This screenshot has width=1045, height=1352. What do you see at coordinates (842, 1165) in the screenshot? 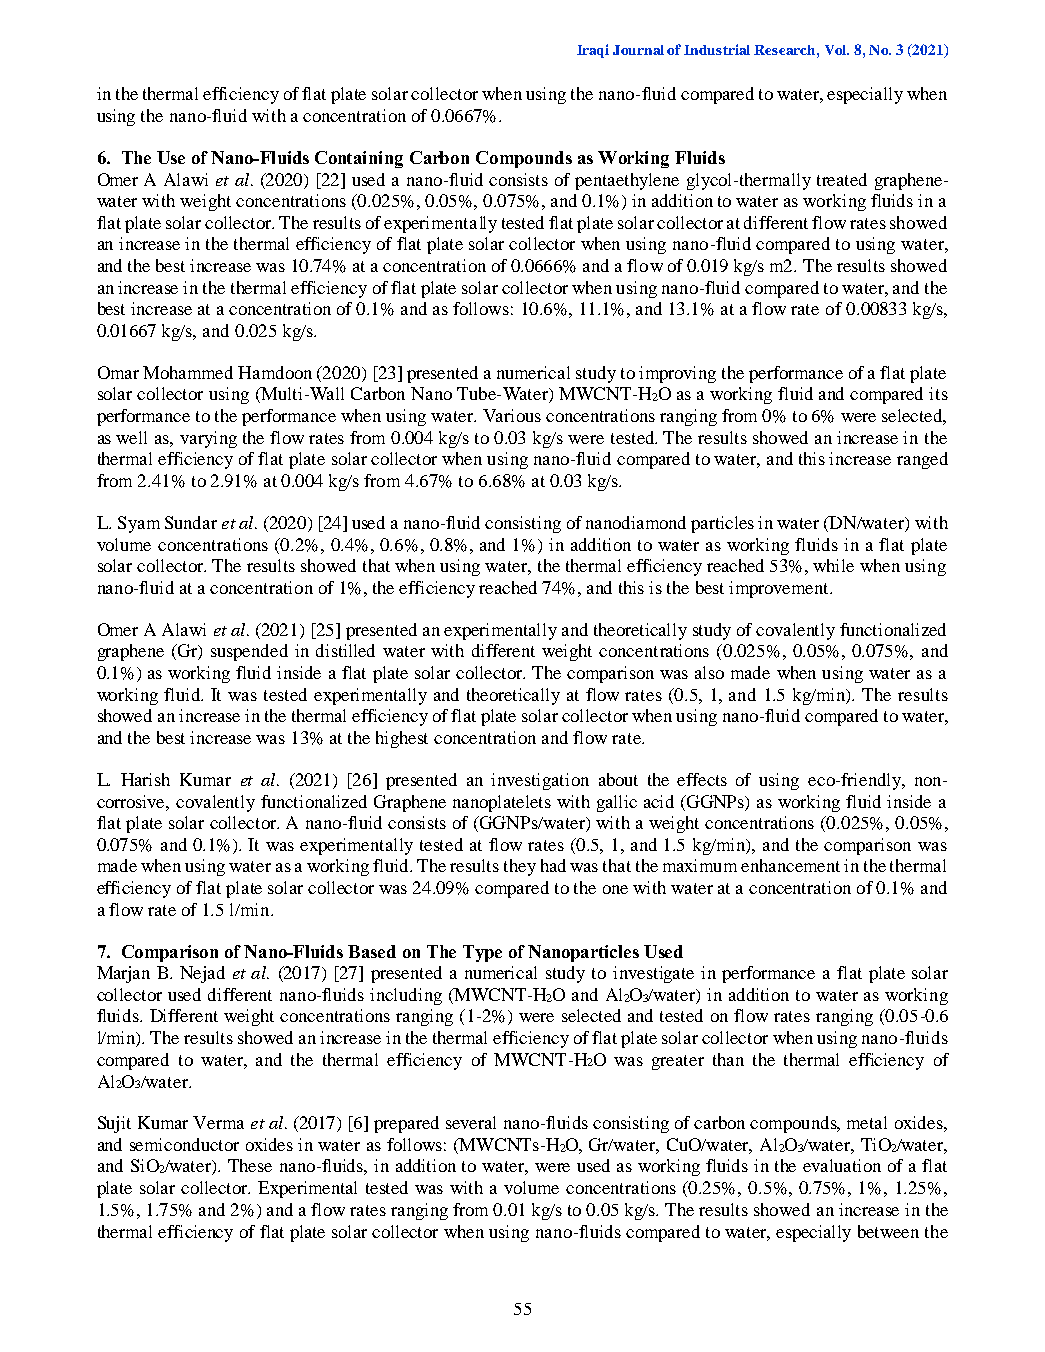
I see `evaluation` at bounding box center [842, 1165].
